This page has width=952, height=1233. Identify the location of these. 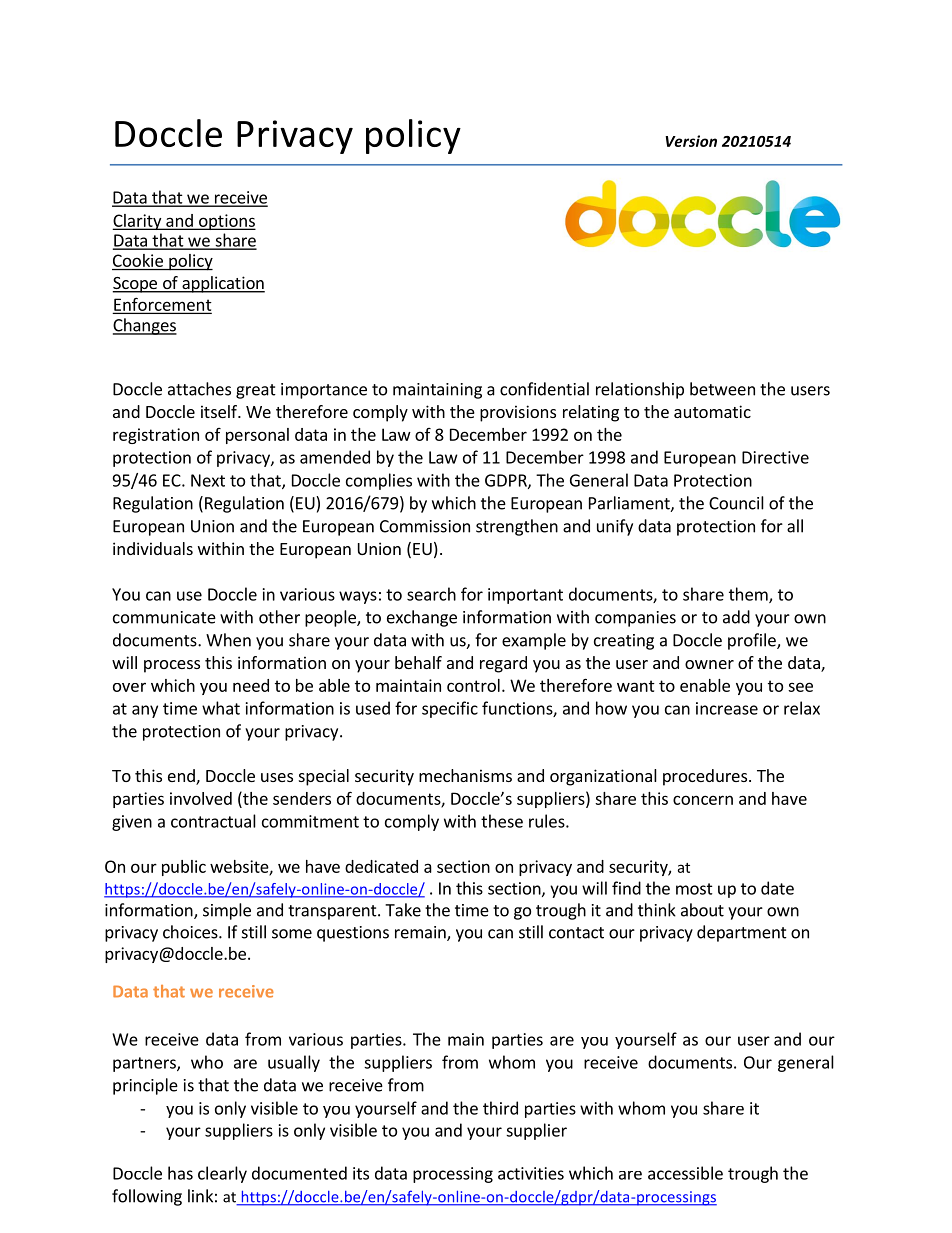
(502, 821).
